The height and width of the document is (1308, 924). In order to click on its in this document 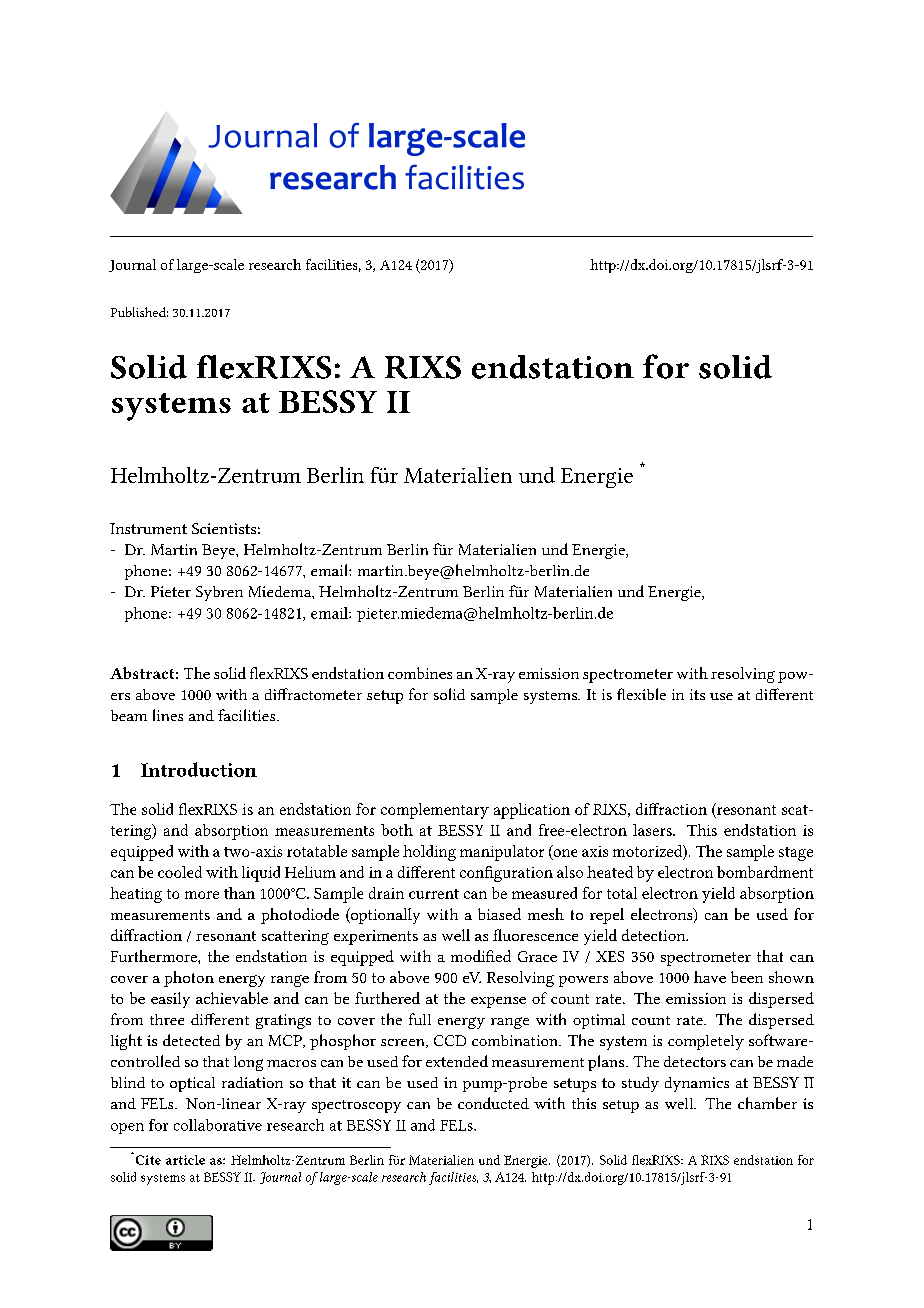, I will do `click(697, 694)`.
